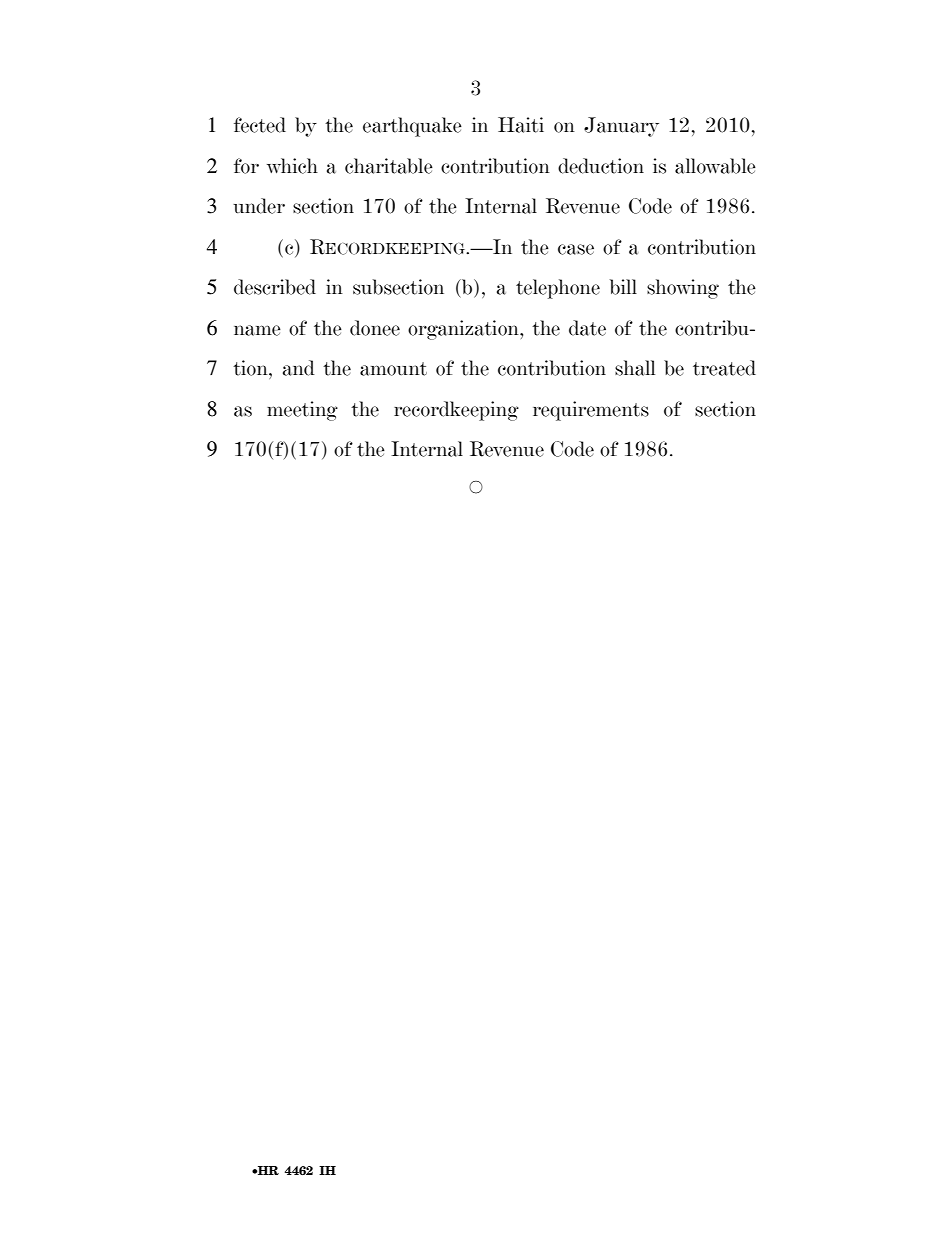 This screenshot has width=952, height=1233. I want to click on January, so click(621, 127).
